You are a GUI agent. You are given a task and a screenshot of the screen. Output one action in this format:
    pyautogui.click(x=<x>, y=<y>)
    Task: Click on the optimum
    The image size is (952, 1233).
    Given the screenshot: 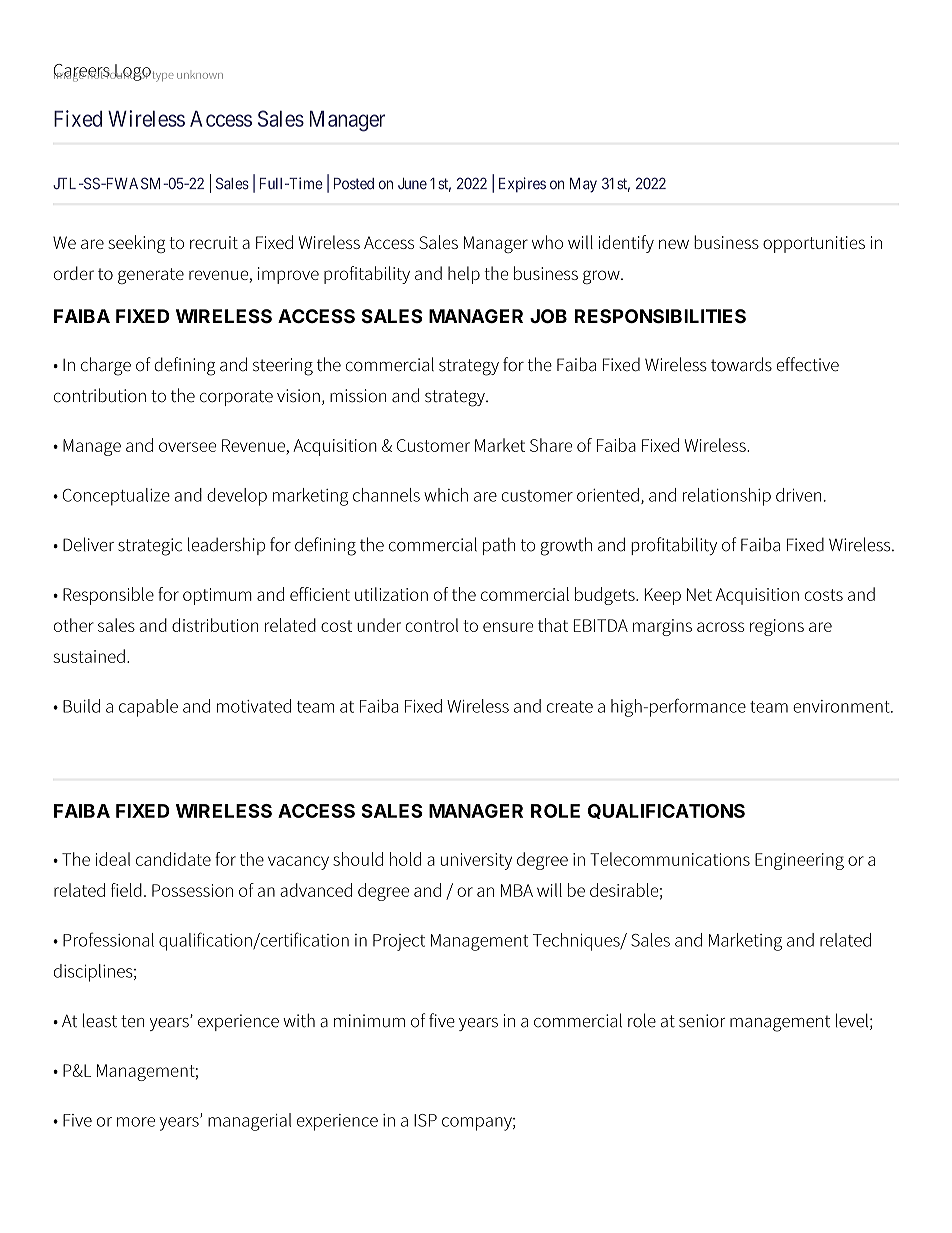 What is the action you would take?
    pyautogui.click(x=217, y=596)
